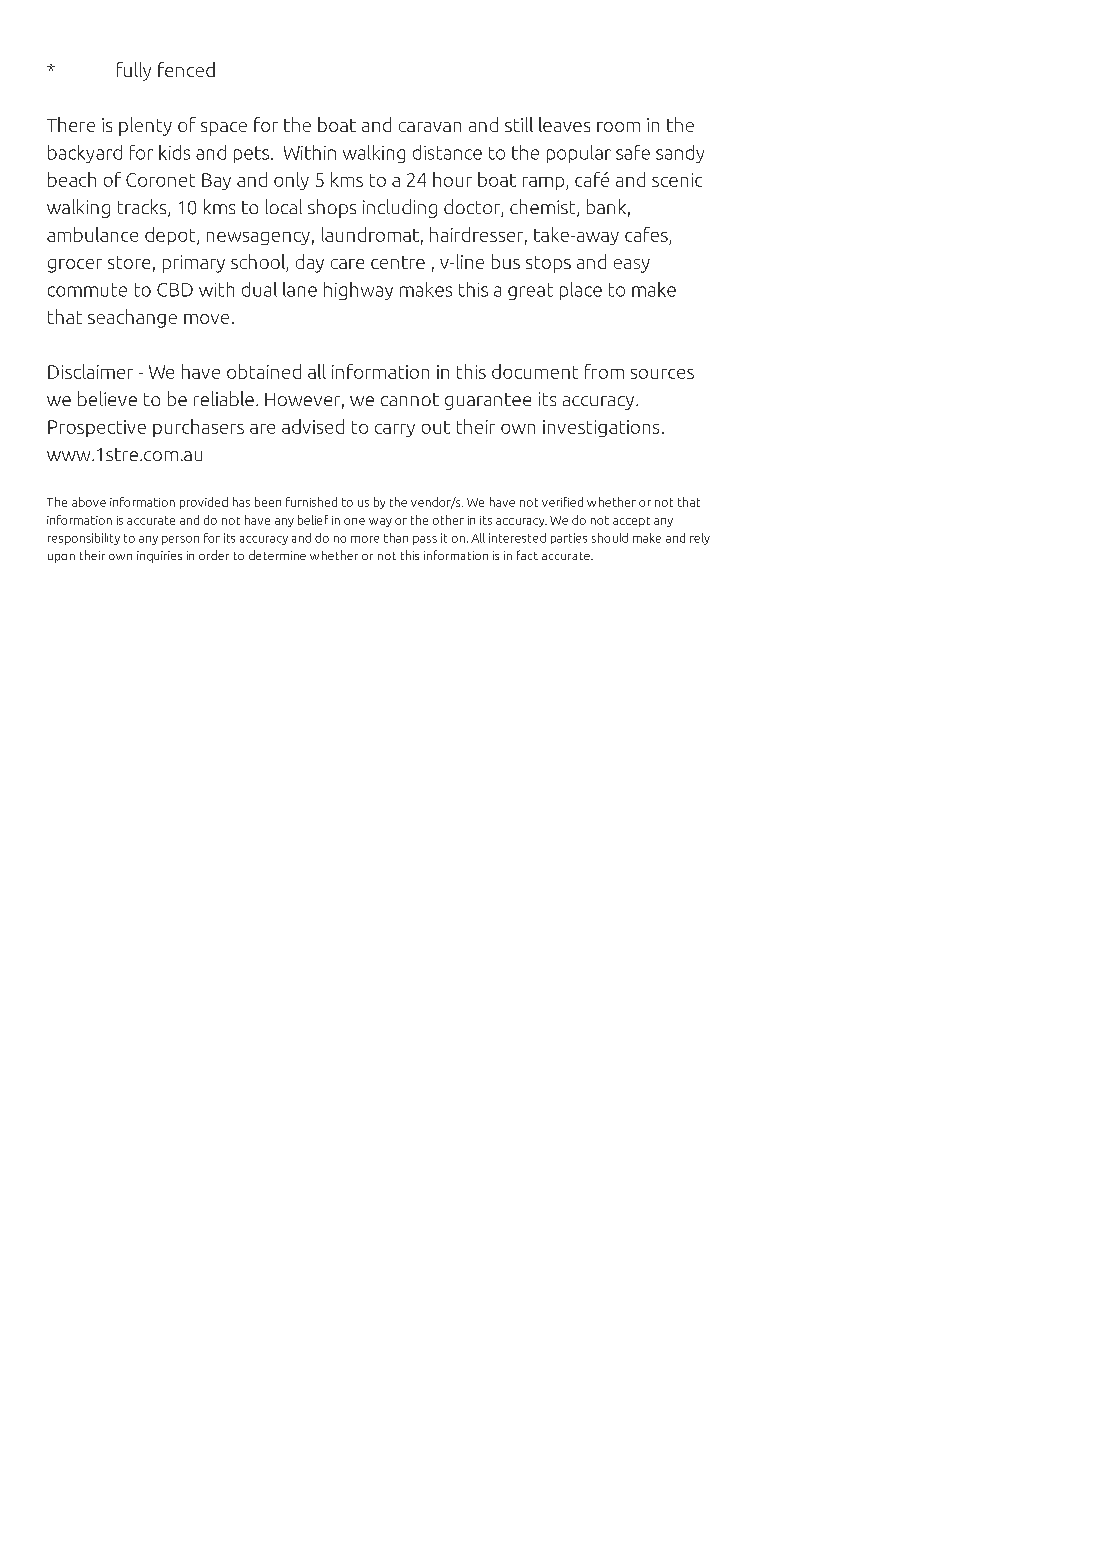 The width and height of the screenshot is (1103, 1555). Describe the element at coordinates (618, 127) in the screenshot. I see `room` at that location.
